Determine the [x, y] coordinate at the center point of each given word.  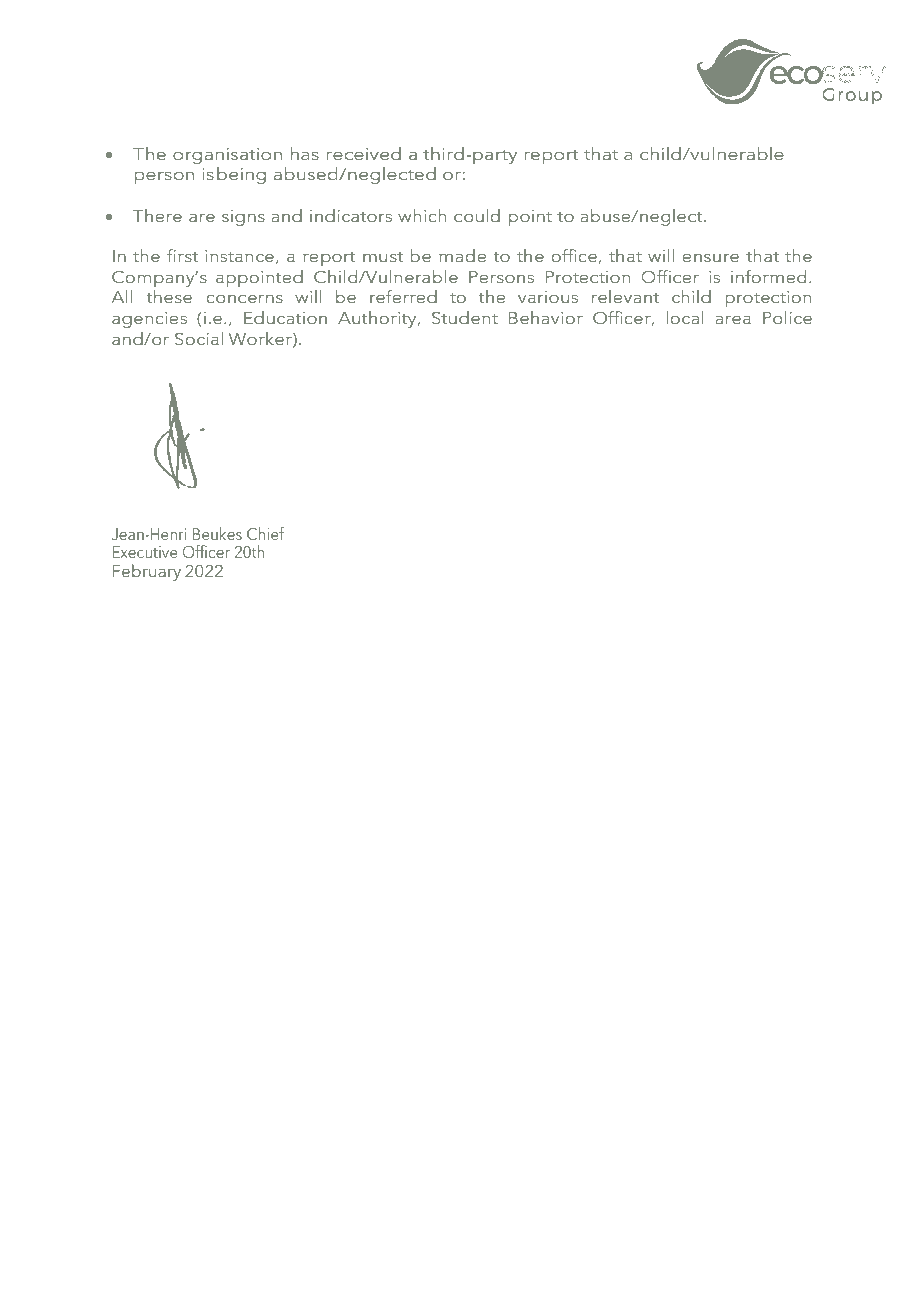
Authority [378, 319]
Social [199, 338]
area [733, 320]
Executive [145, 552]
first [182, 255]
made [462, 255]
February [147, 572]
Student [465, 317]
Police [787, 317]
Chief [265, 533]
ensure [710, 258]
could [477, 215]
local [685, 317]
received [363, 153]
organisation [227, 156]
